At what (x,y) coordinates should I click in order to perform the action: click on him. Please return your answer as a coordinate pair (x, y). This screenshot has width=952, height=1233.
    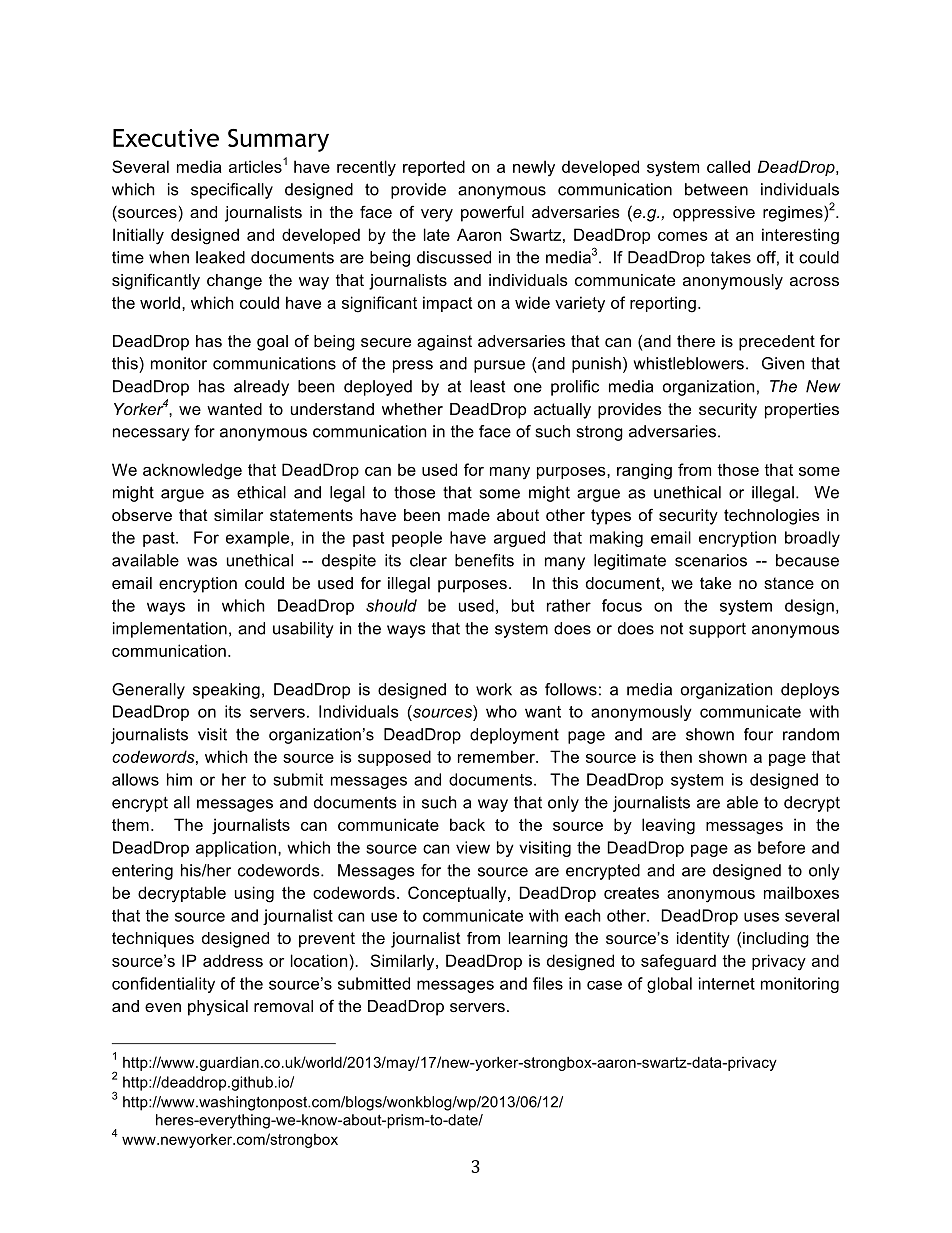
    Looking at the image, I should click on (179, 779).
